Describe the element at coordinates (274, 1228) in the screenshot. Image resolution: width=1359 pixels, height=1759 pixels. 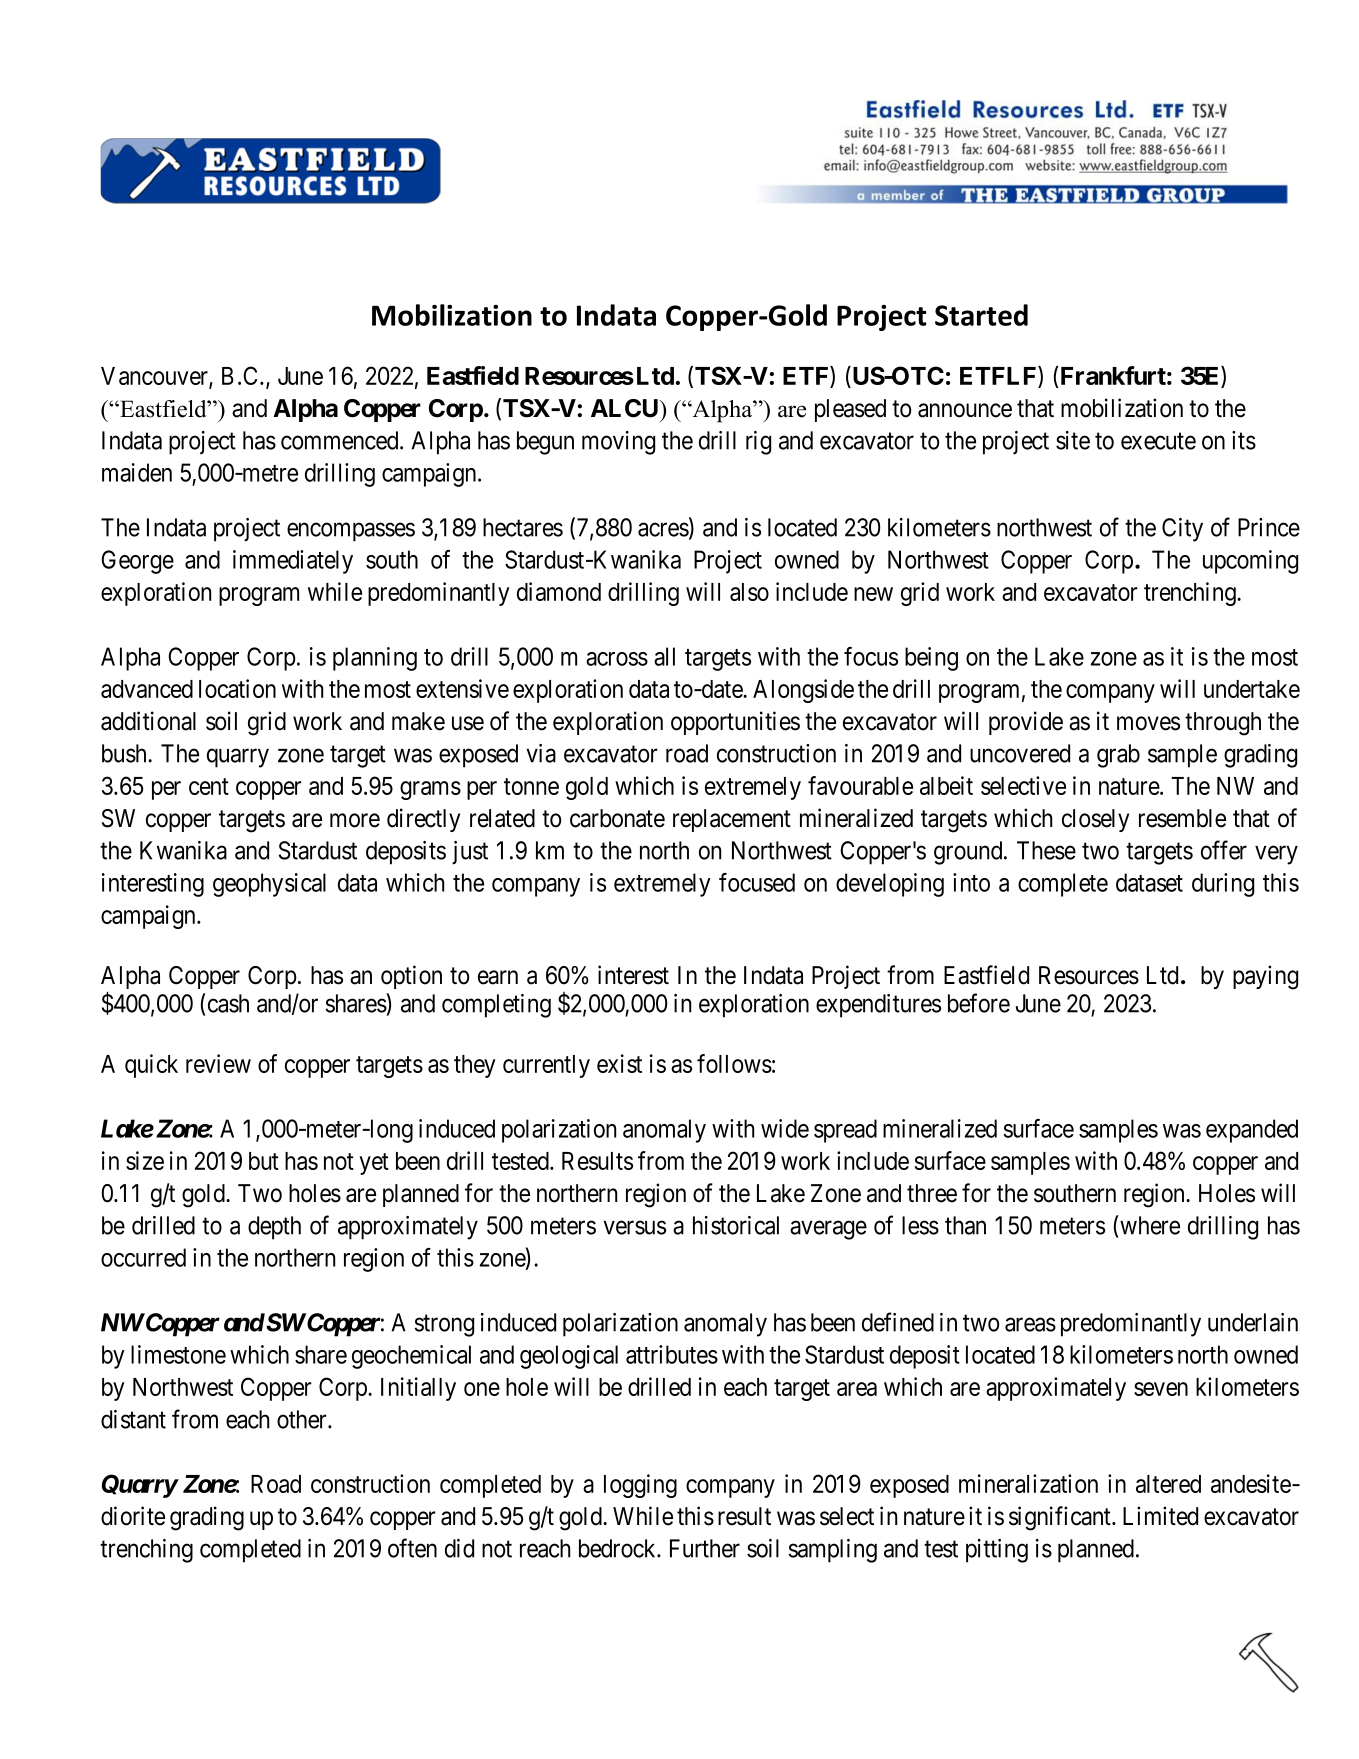
I see `depth` at that location.
